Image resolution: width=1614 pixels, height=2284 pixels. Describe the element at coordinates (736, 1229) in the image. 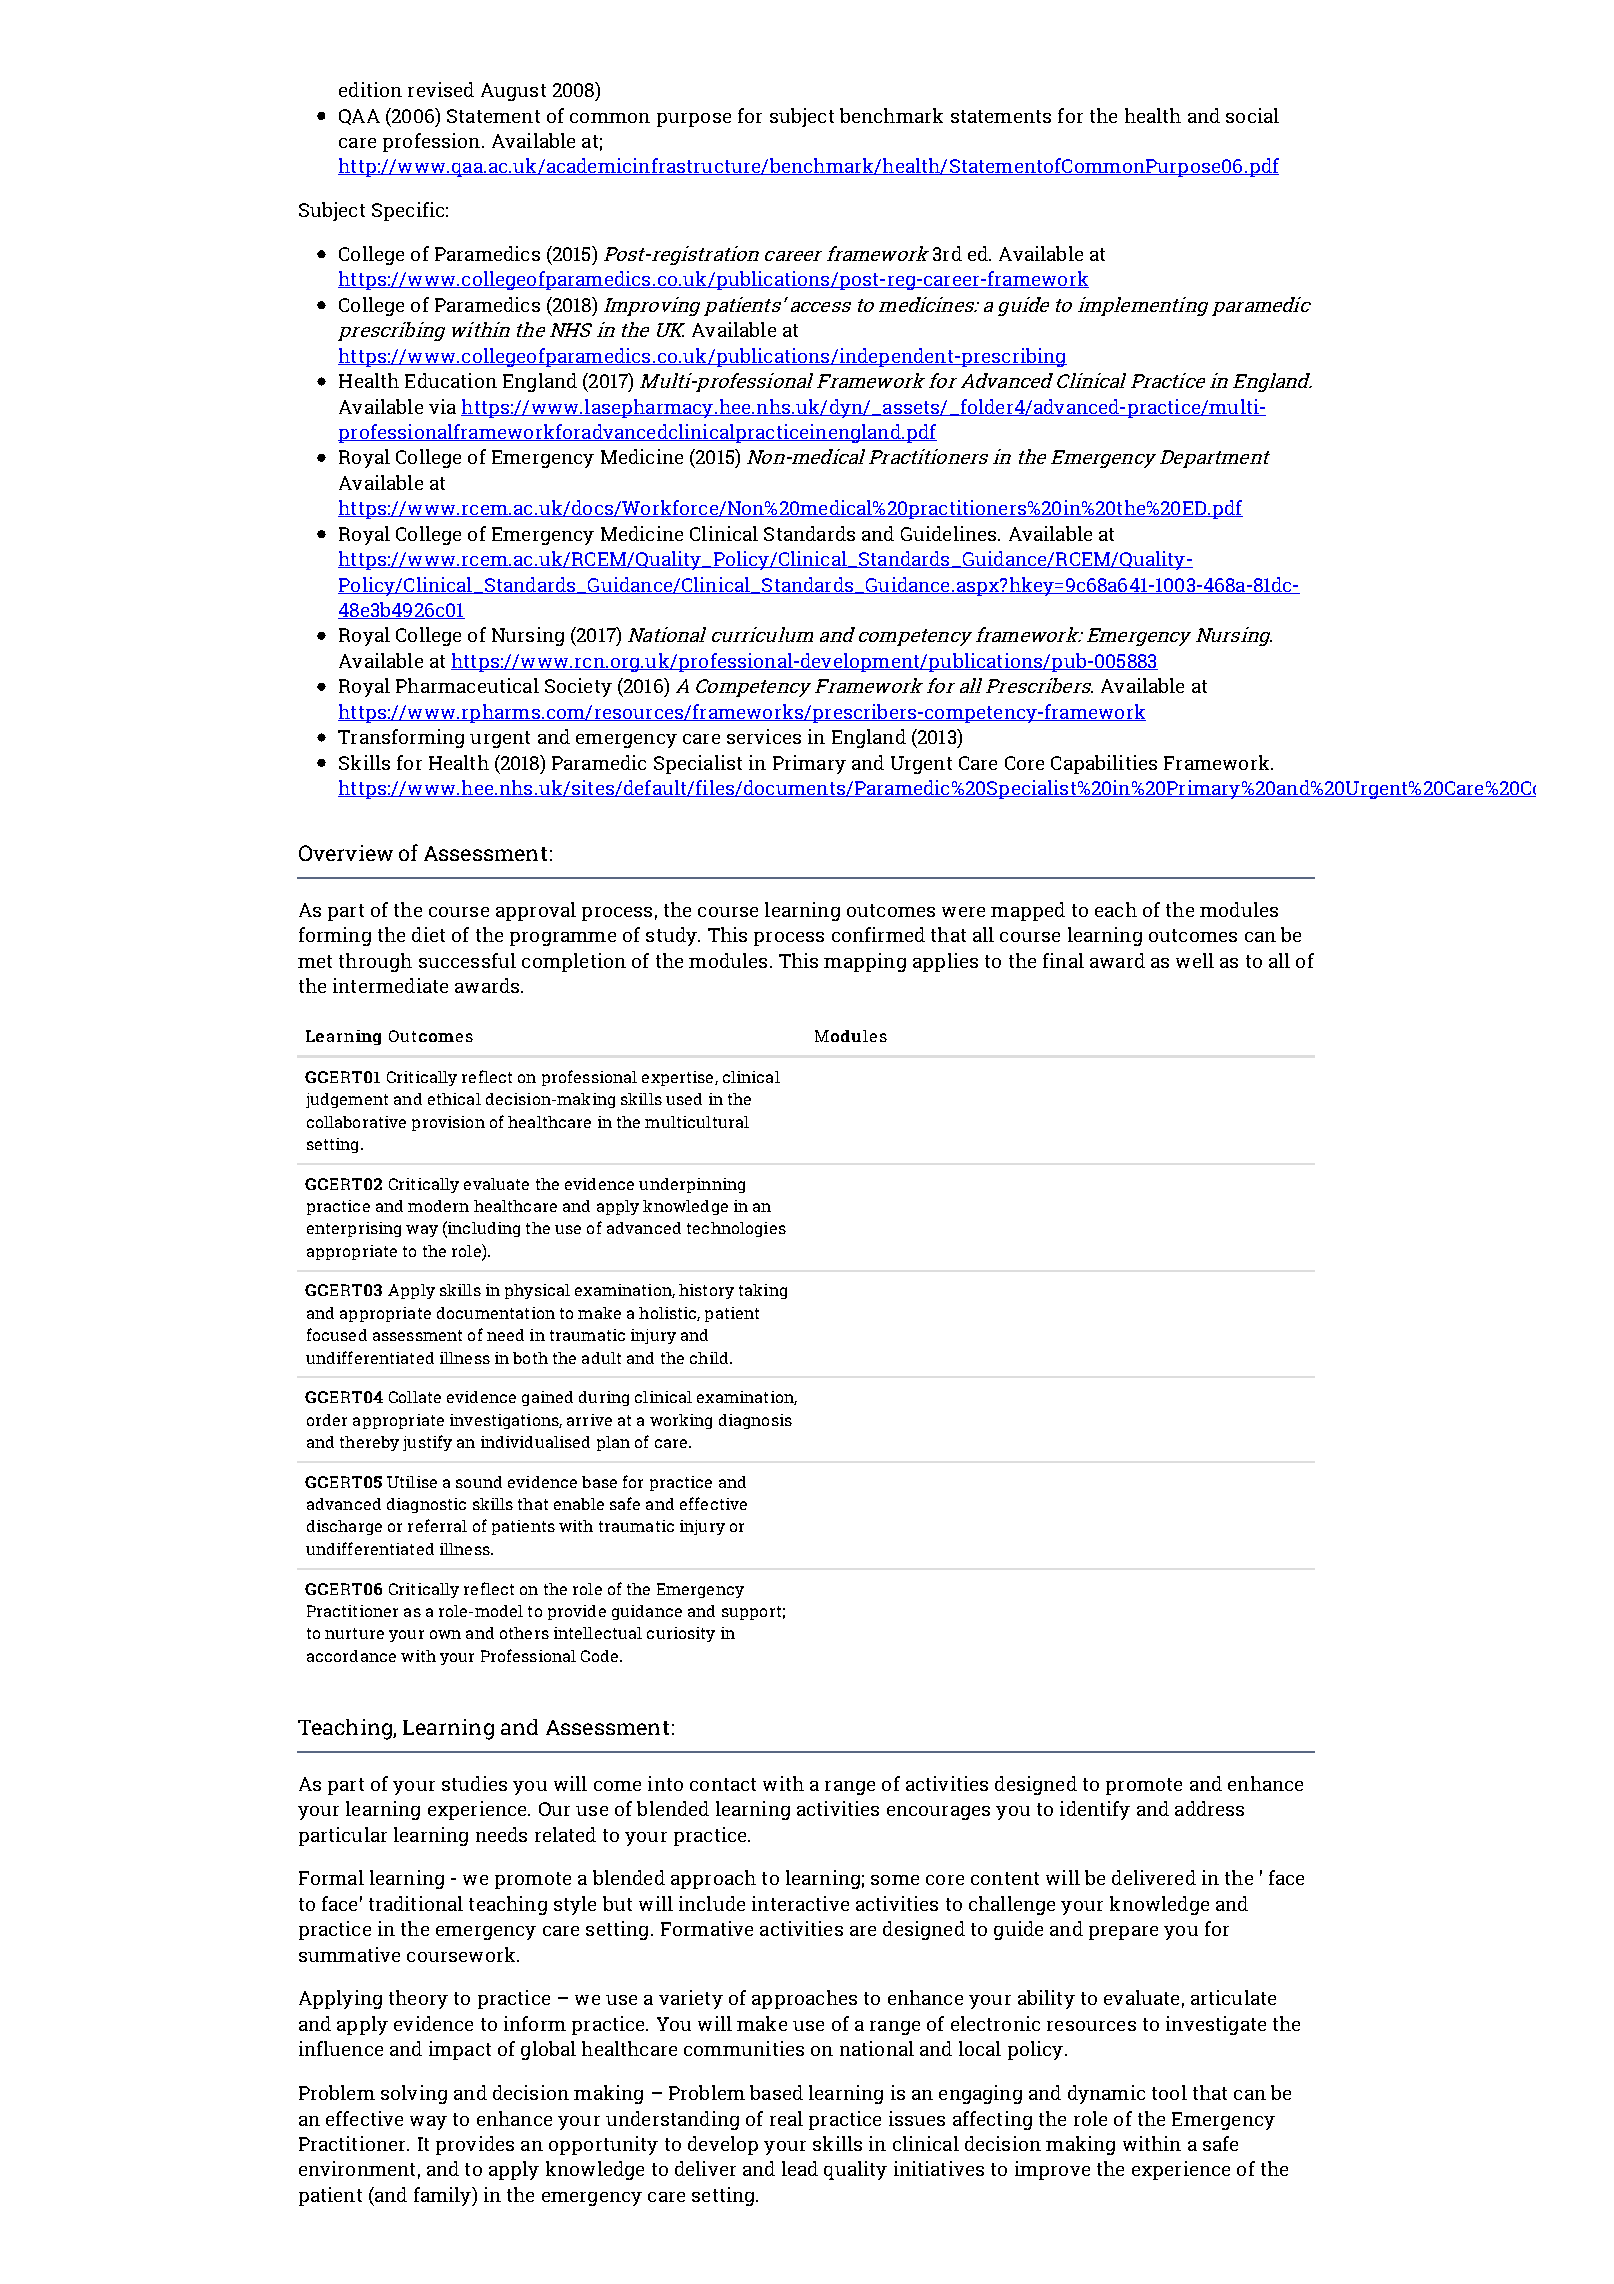

I see `technologies` at that location.
